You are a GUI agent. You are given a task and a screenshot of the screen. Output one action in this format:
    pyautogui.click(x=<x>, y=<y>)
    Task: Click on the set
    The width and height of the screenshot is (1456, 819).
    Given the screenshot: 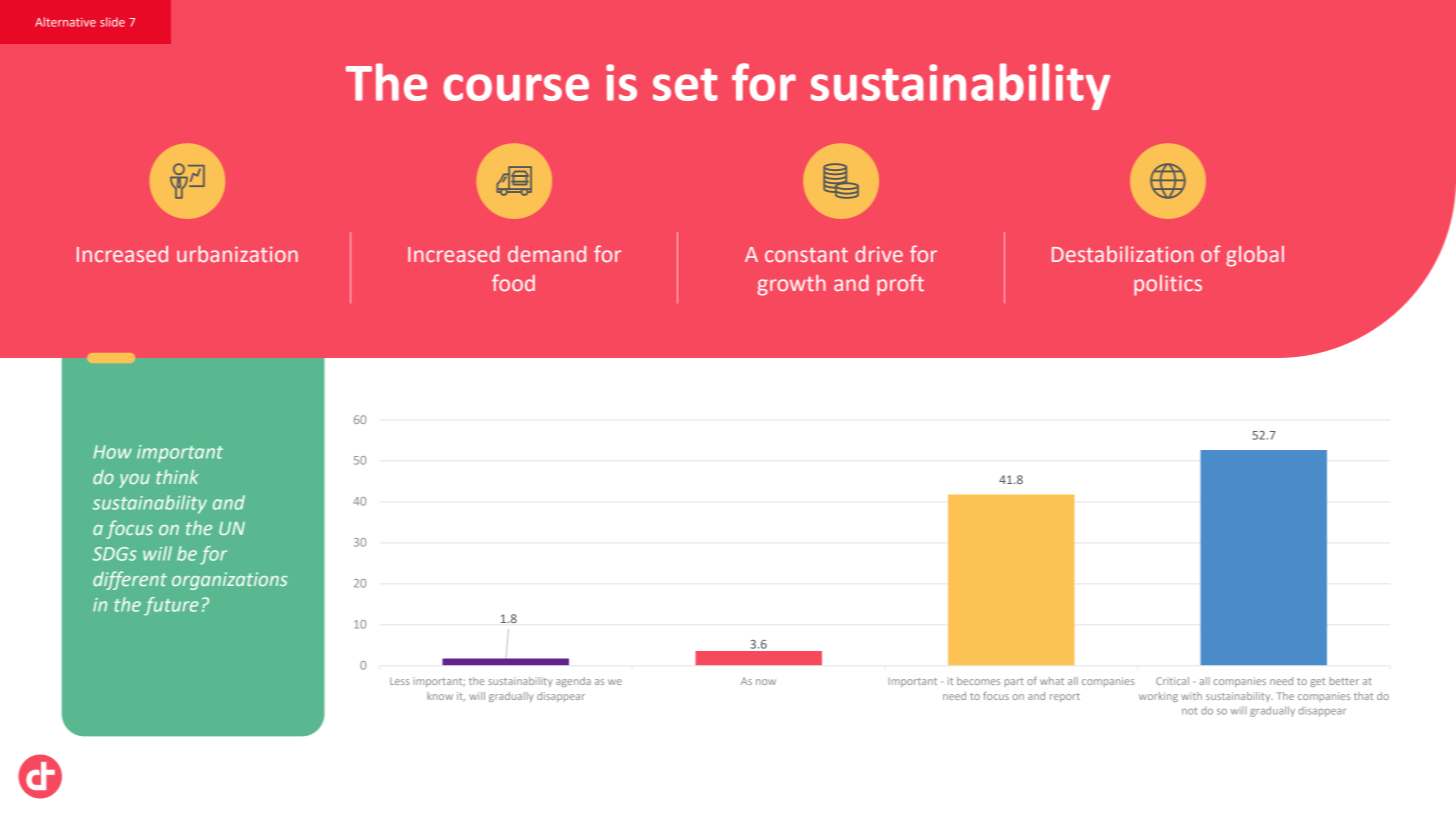 What is the action you would take?
    pyautogui.click(x=685, y=84)
